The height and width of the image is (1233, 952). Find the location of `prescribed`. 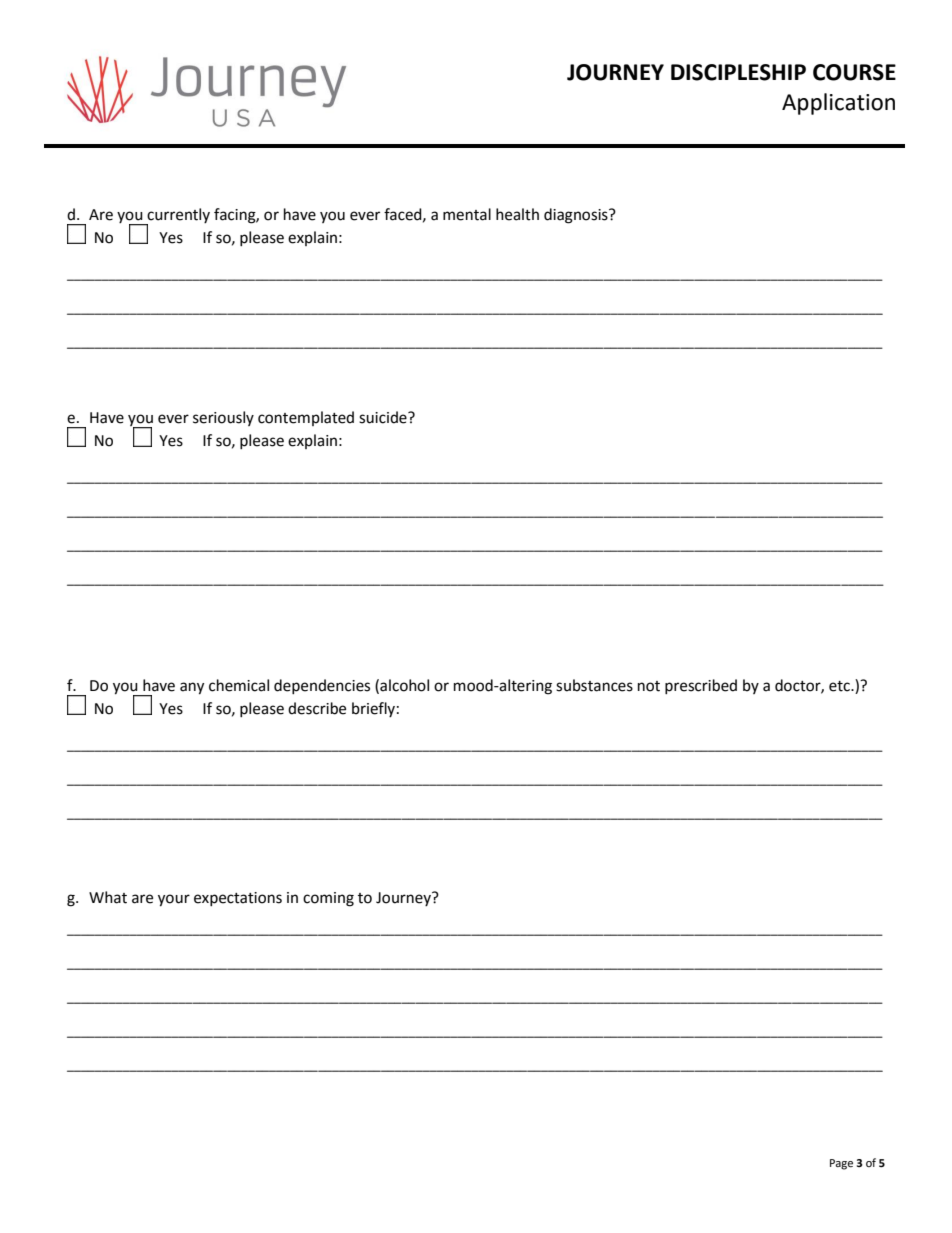

prescribed is located at coordinates (701, 686).
